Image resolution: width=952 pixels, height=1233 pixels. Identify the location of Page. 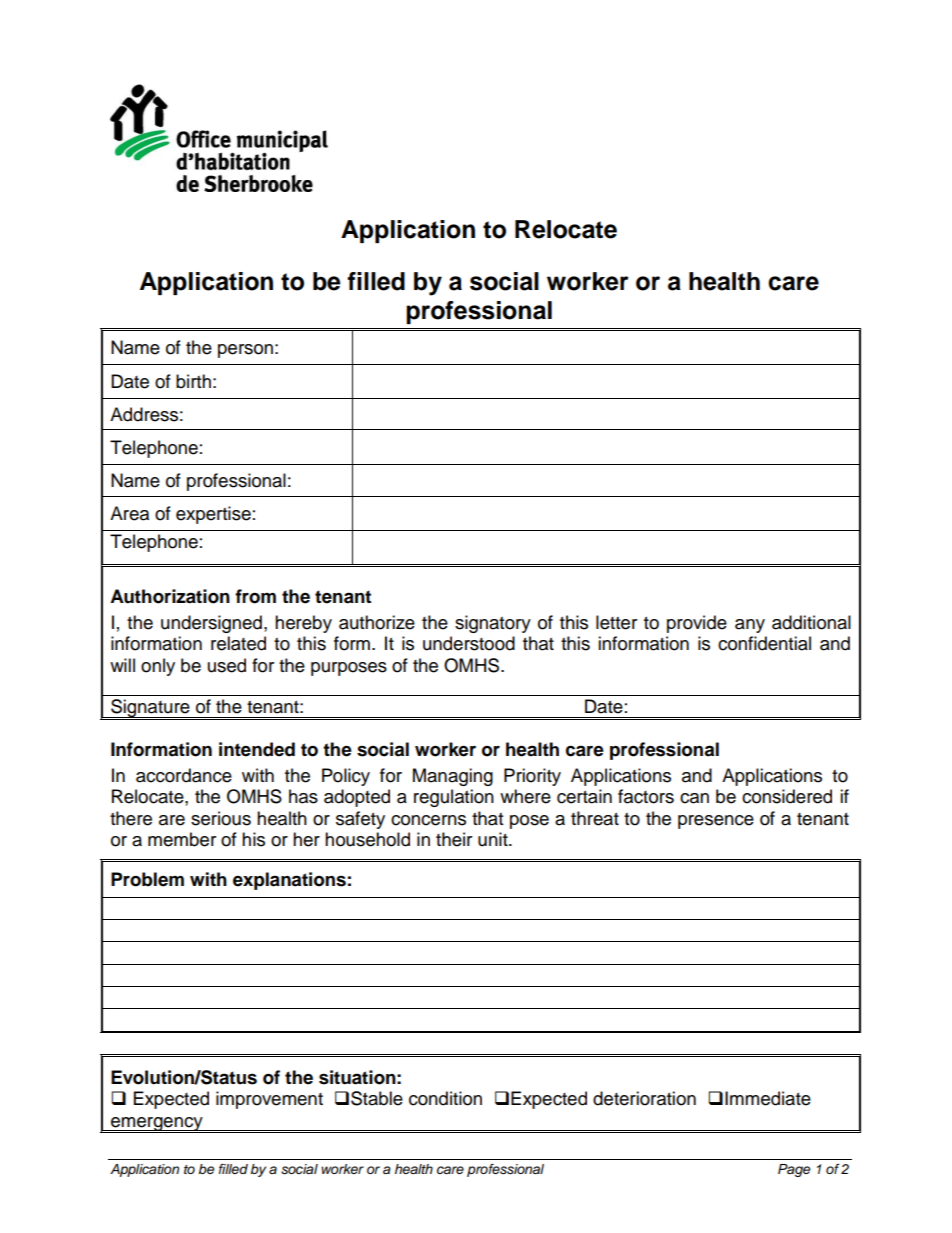
(794, 1170).
